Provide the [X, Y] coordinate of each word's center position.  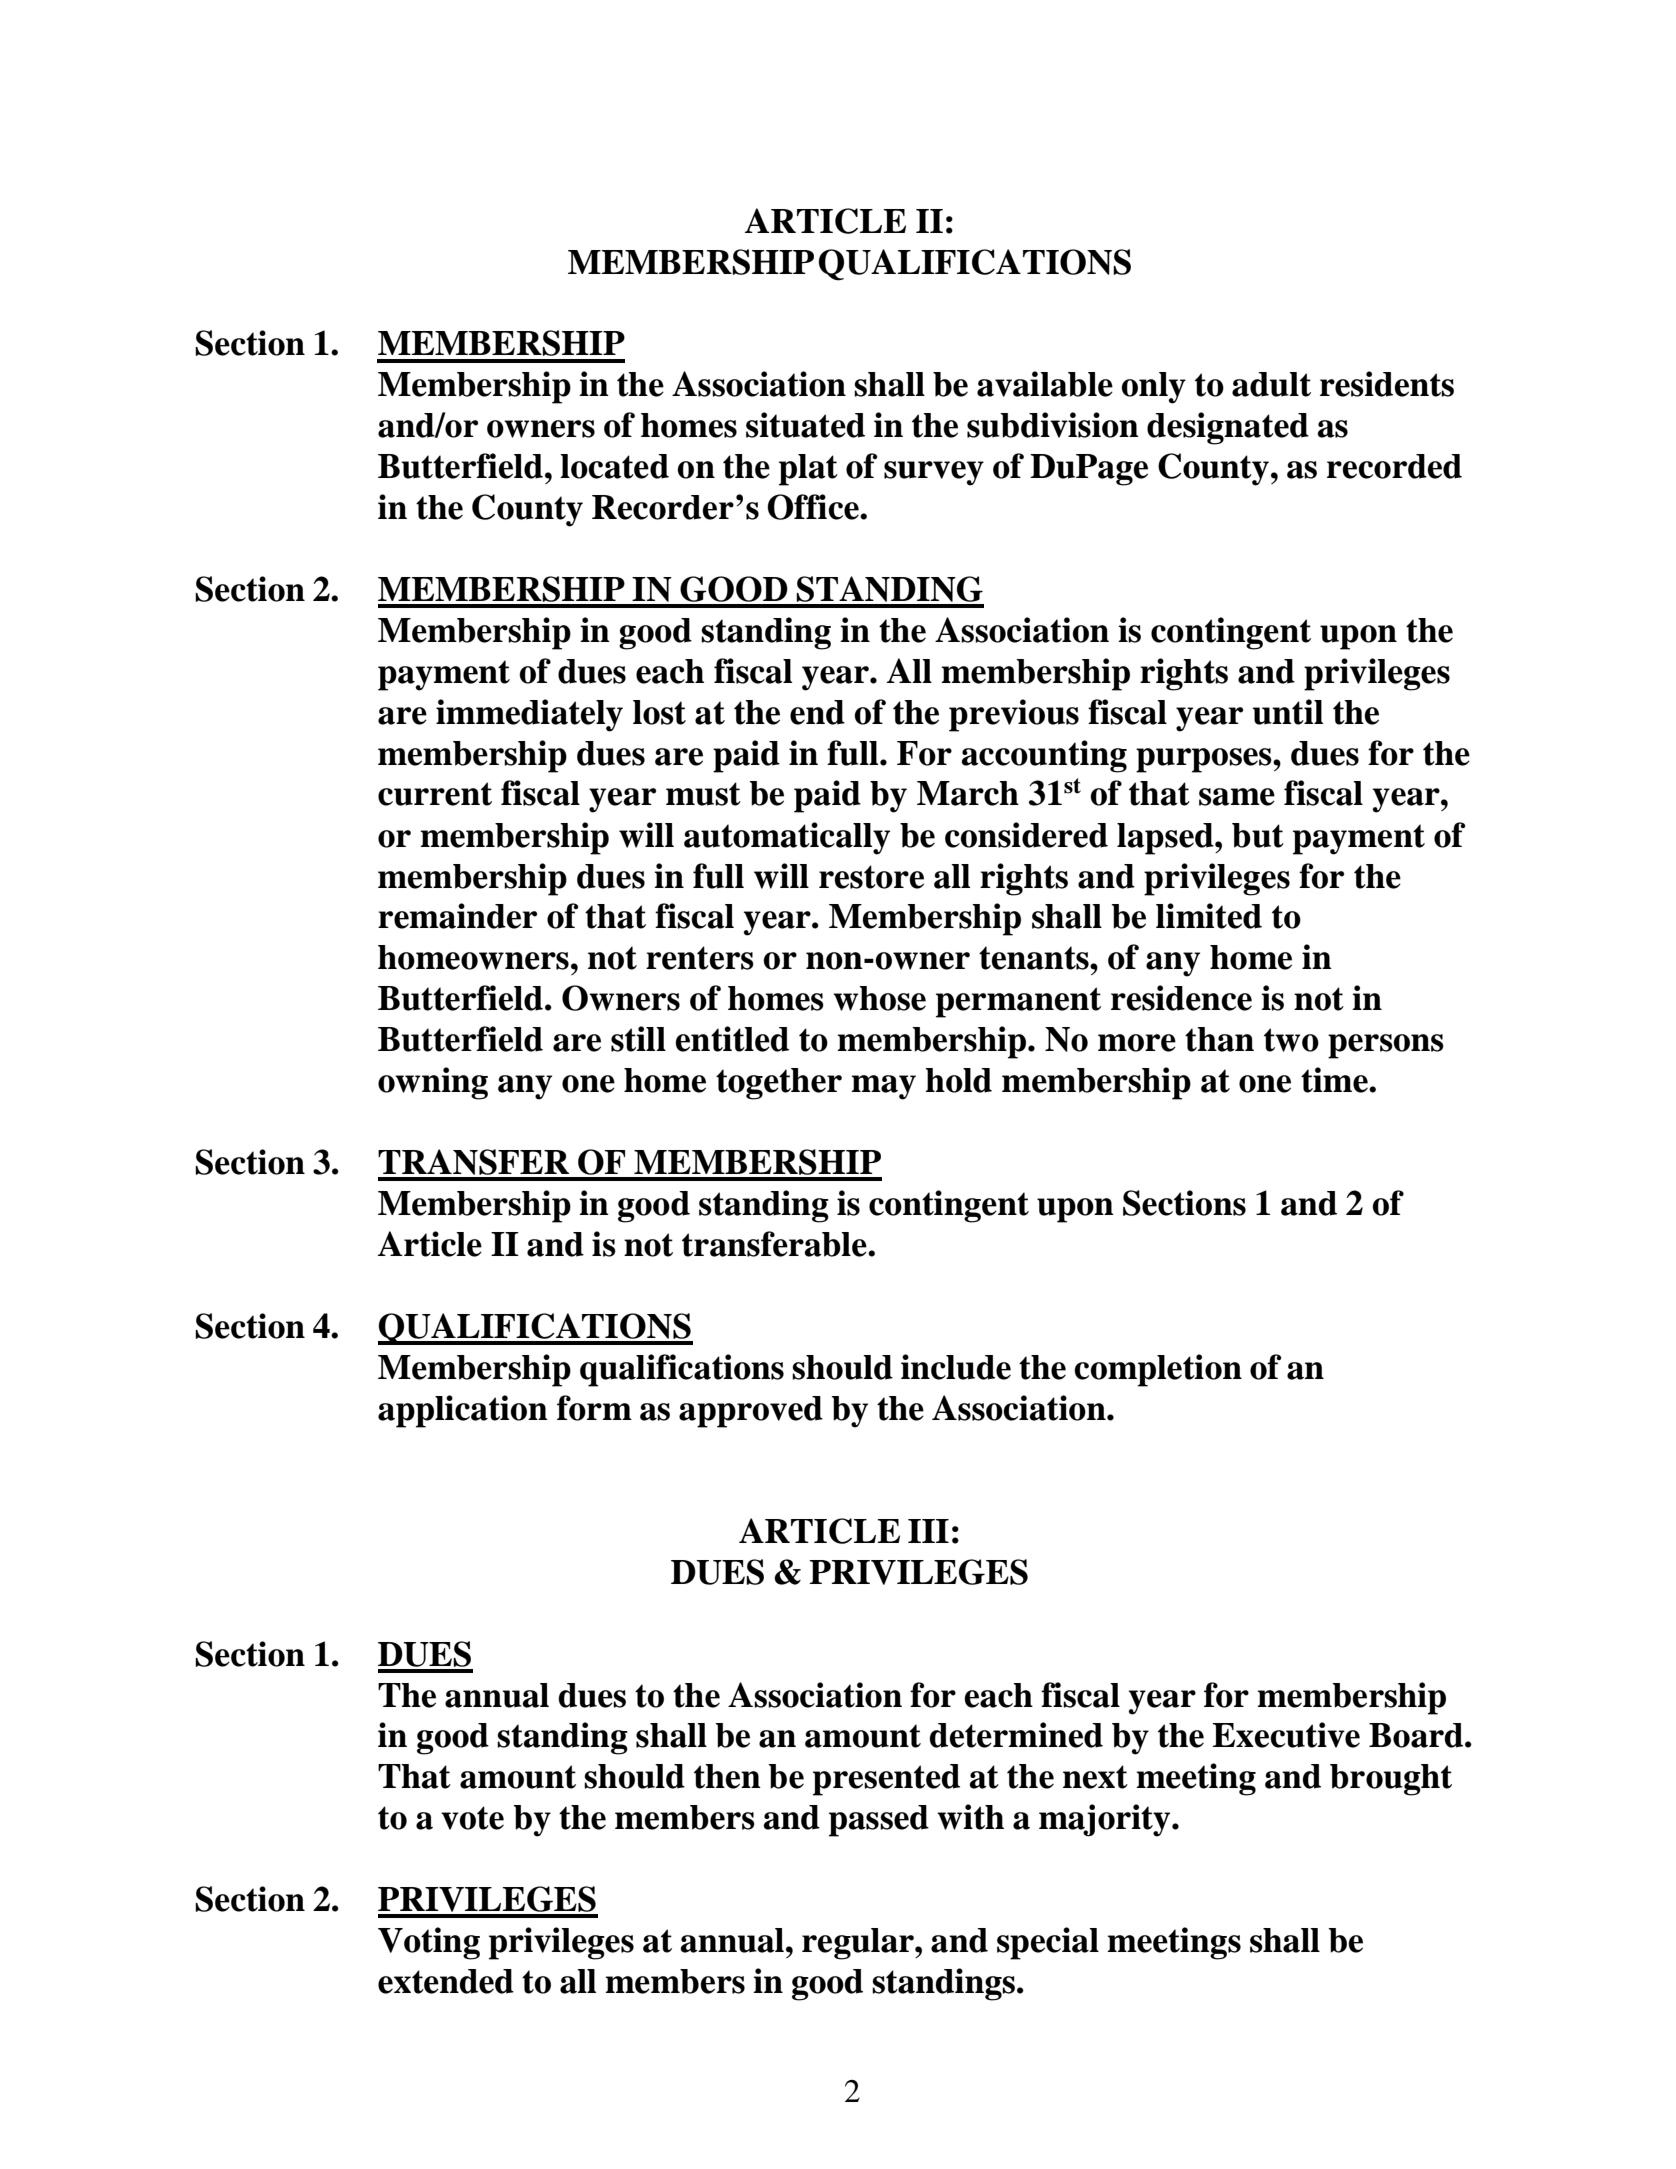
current [435, 794]
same [1237, 797]
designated [1228, 428]
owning [433, 1083]
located [614, 466]
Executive [1286, 1735]
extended [446, 1981]
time [1335, 1080]
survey [934, 473]
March [968, 793]
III [928, 1531]
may [883, 1087]
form [594, 1408]
